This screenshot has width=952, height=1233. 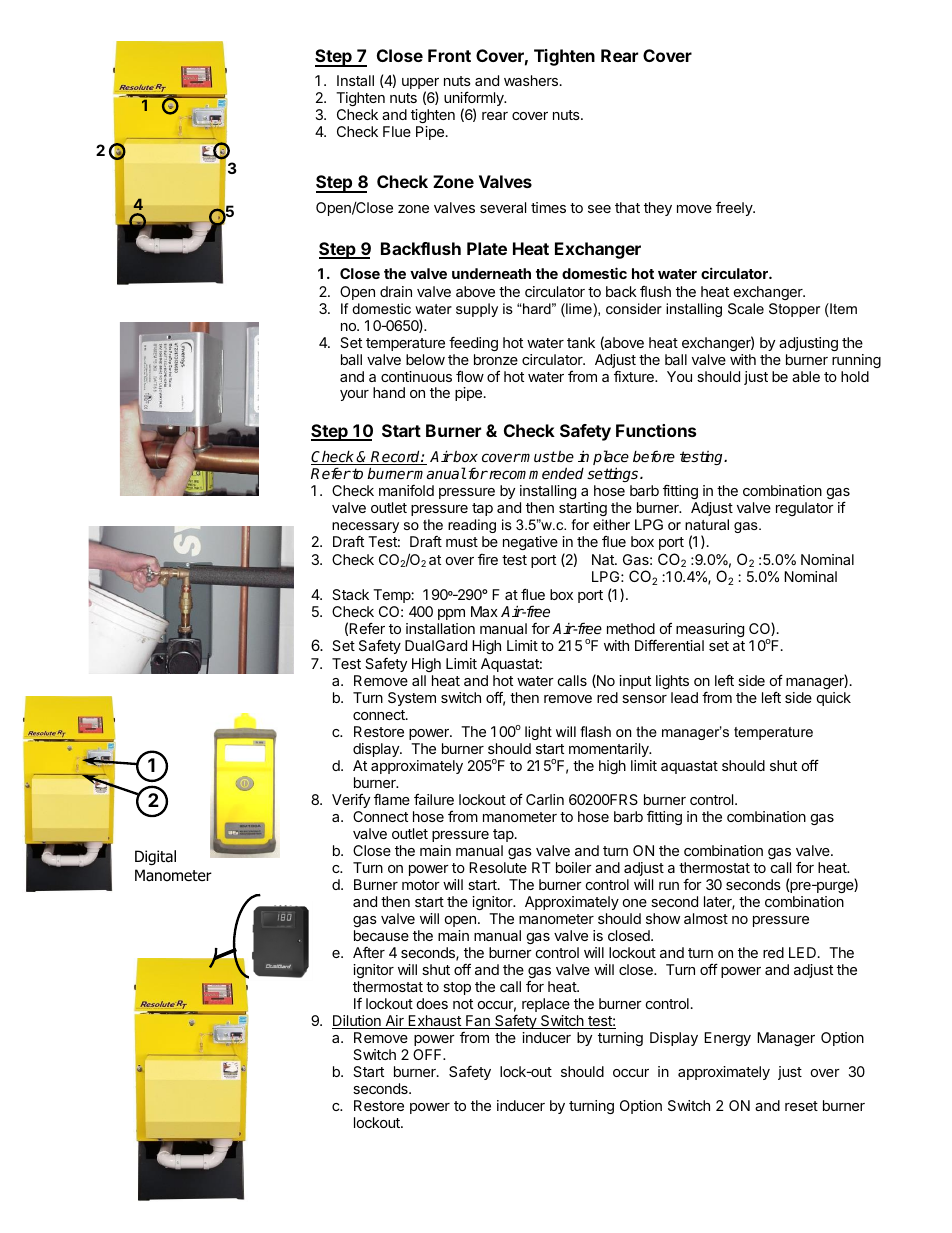 I want to click on they, so click(x=658, y=209).
